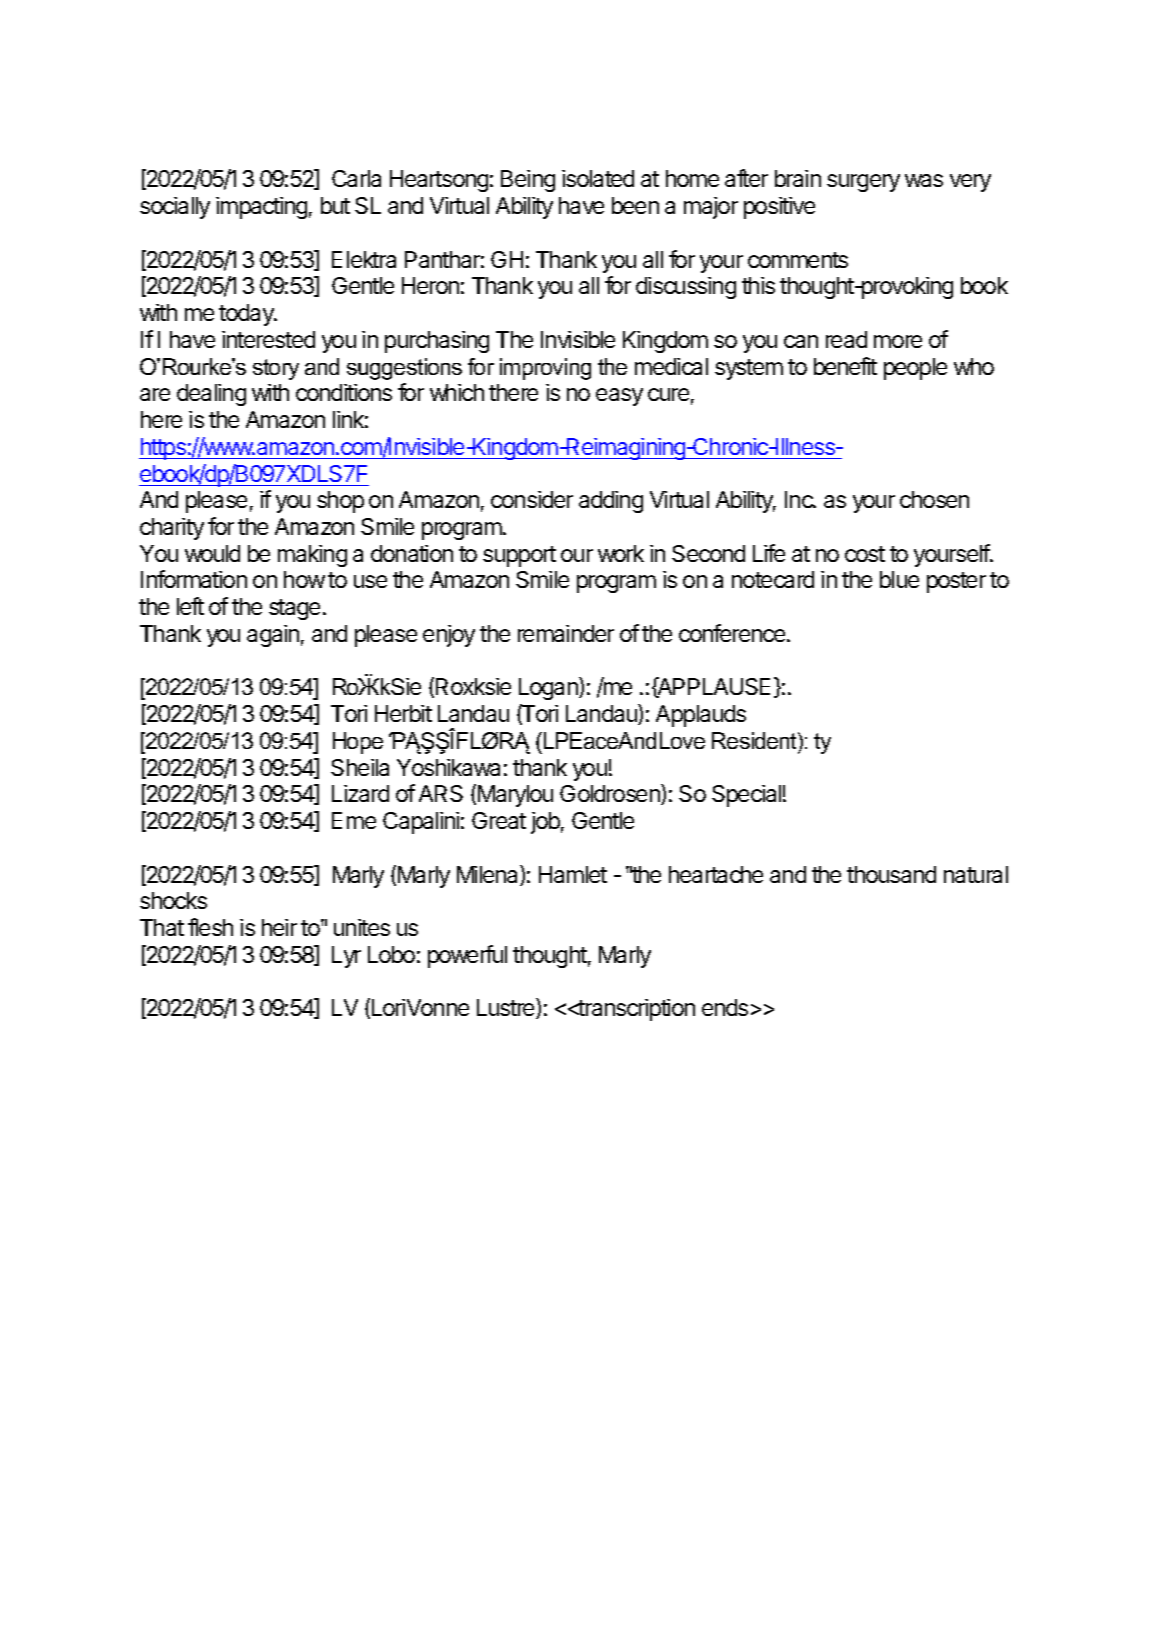 Image resolution: width=1153 pixels, height=1631 pixels. What do you see at coordinates (528, 181) in the image?
I see `Being` at bounding box center [528, 181].
